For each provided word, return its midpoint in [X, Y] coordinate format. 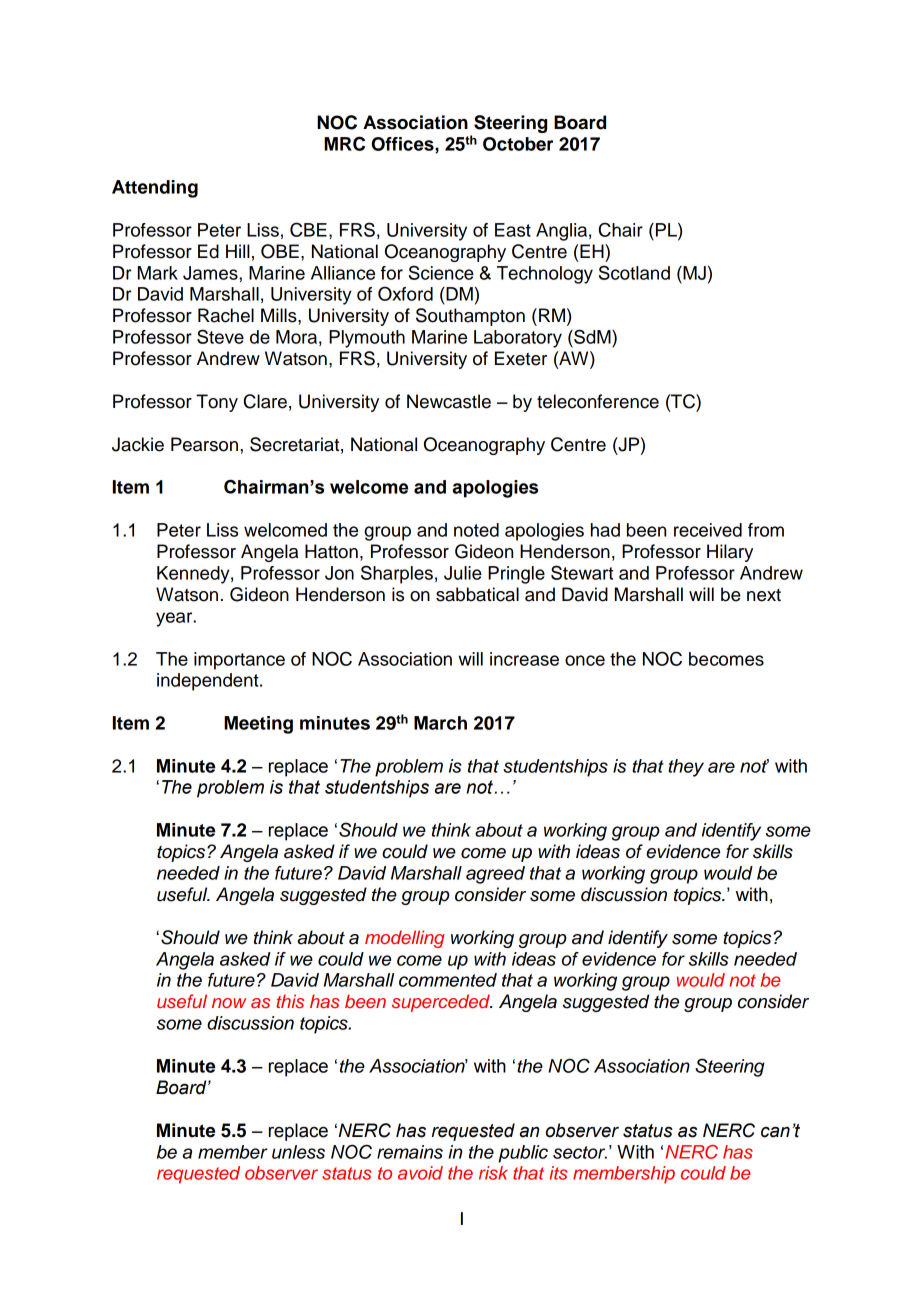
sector [580, 1152]
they [686, 768]
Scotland [634, 272]
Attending [155, 189]
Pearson [204, 444]
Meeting [258, 725]
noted [476, 530]
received [708, 530]
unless [298, 1152]
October [518, 144]
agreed [495, 875]
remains [410, 1152]
